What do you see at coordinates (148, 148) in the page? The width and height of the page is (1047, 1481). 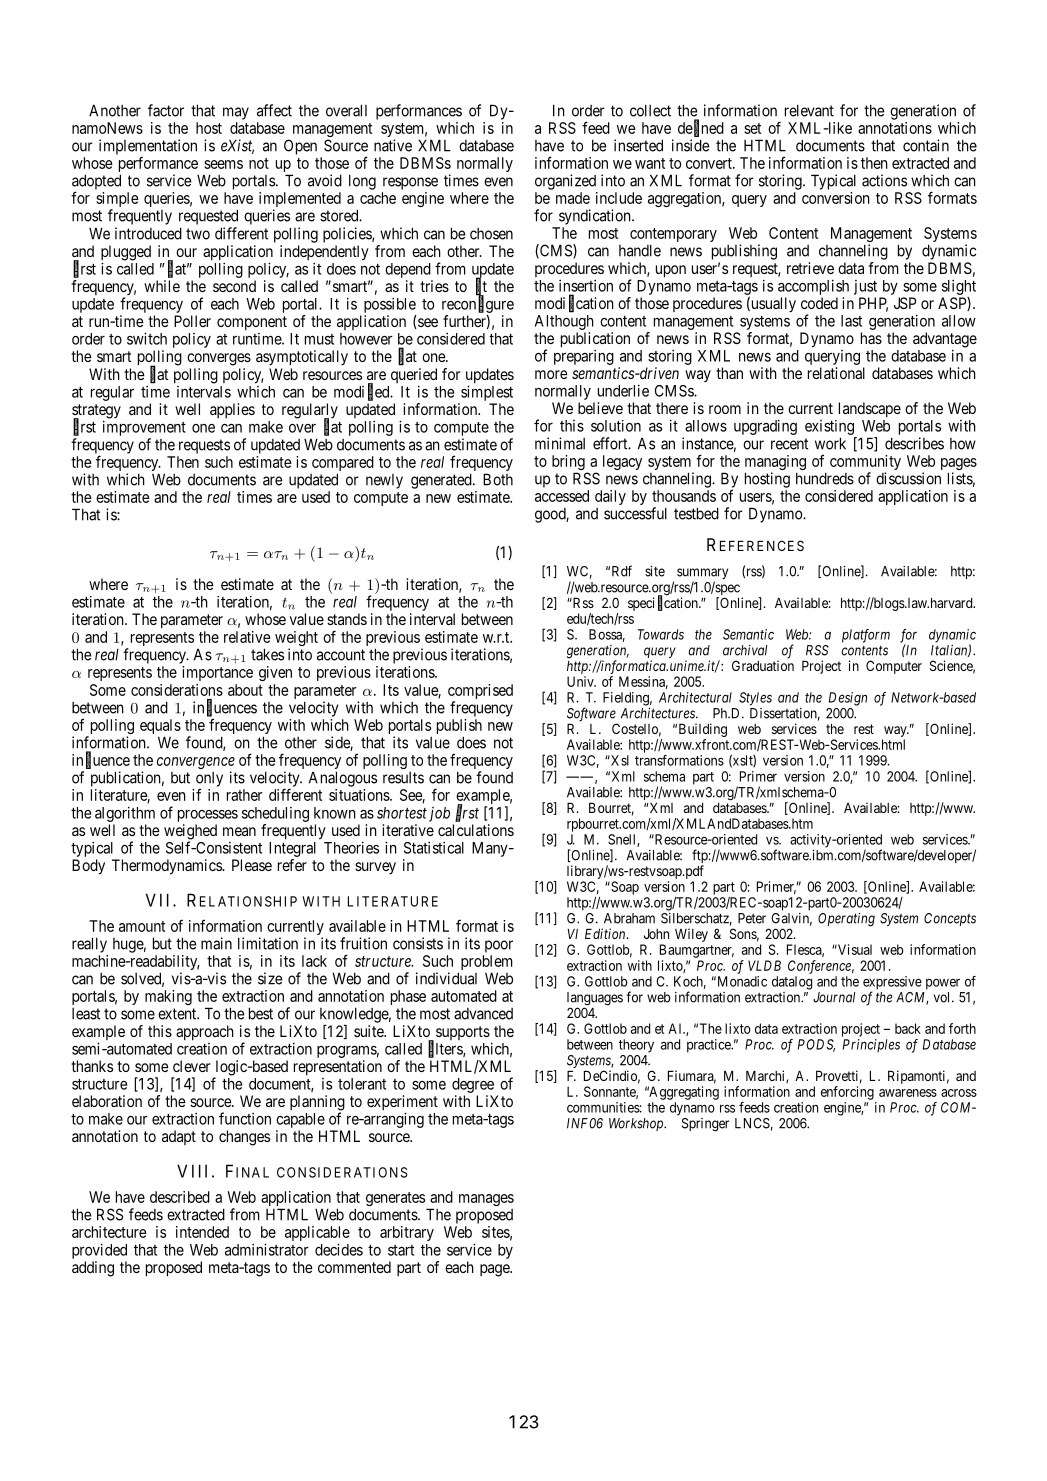 I see `implementation` at bounding box center [148, 148].
